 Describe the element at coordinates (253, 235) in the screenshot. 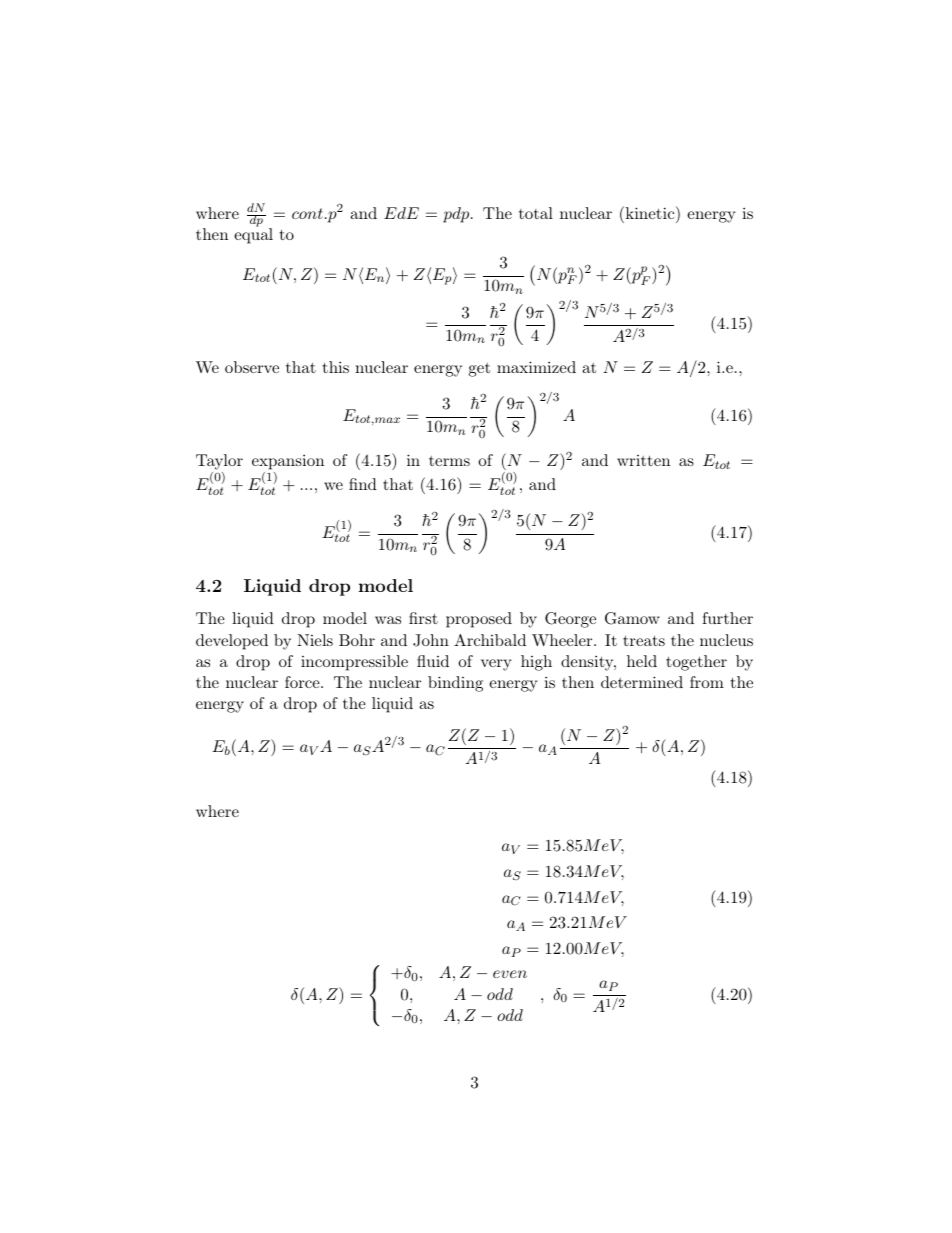

I see `equal` at that location.
